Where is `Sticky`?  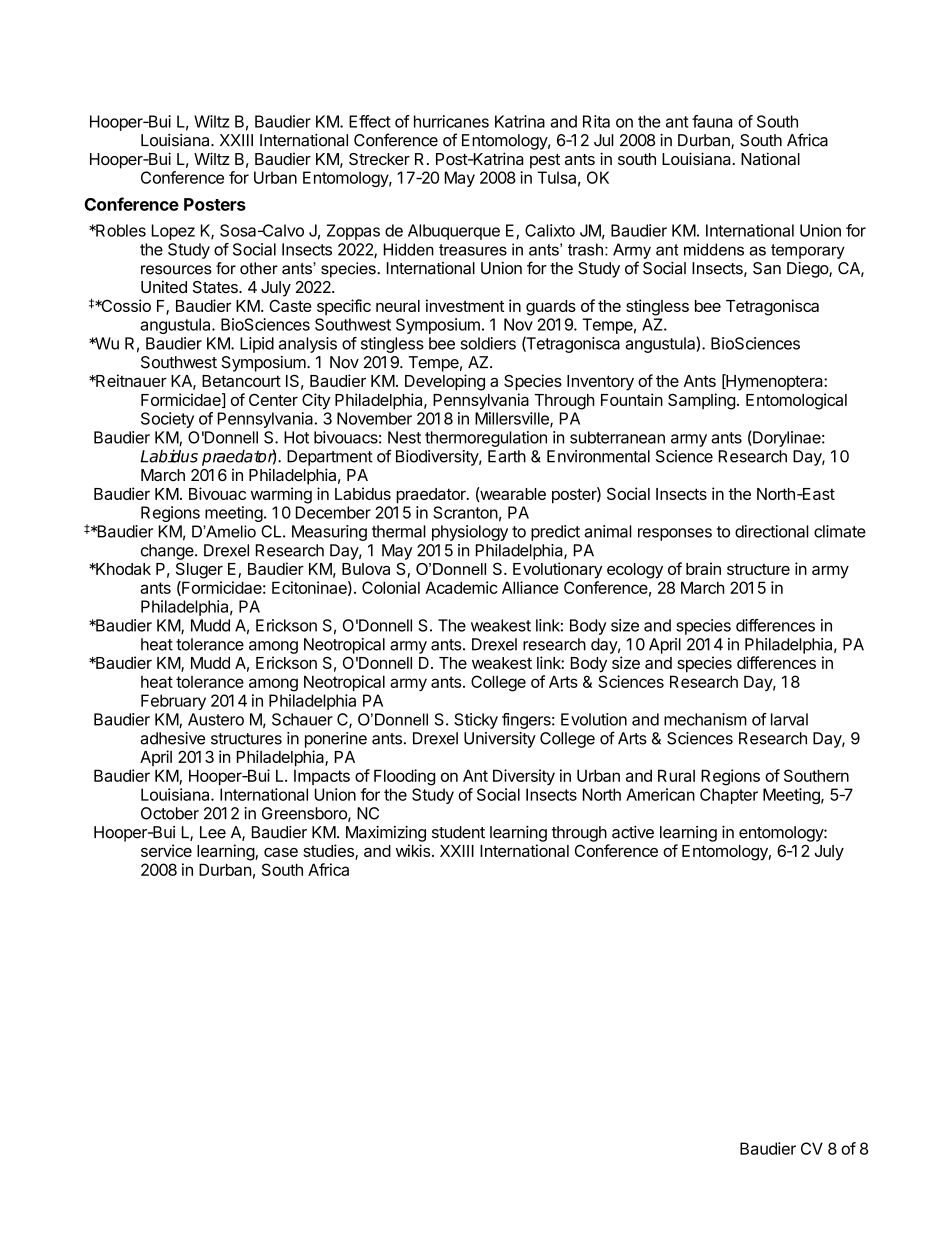 Sticky is located at coordinates (476, 721).
